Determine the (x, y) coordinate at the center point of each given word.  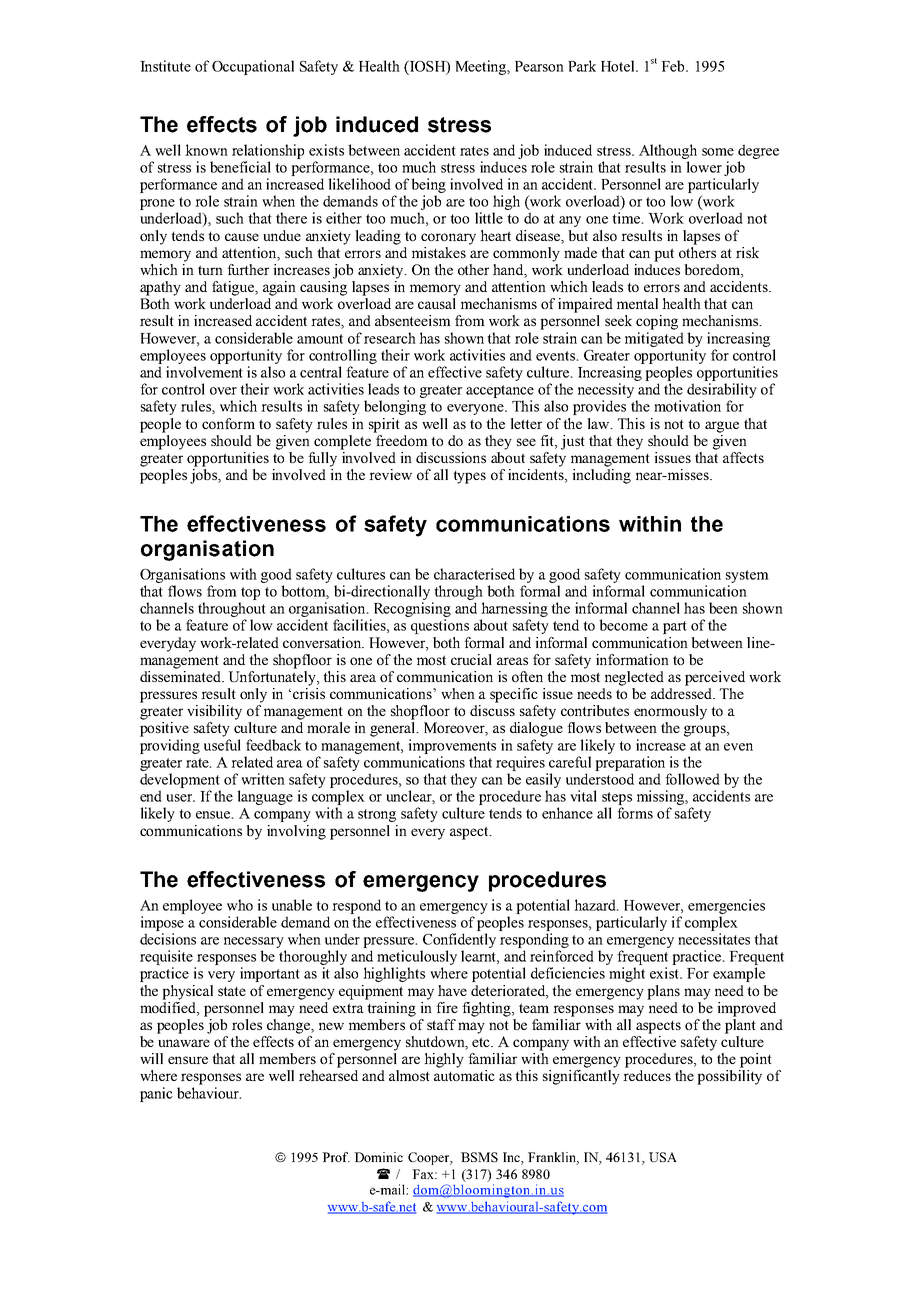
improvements (452, 746)
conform (228, 423)
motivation (687, 406)
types (469, 477)
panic (156, 1094)
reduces (647, 1075)
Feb (674, 66)
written (263, 779)
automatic (464, 1075)
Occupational (253, 67)
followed (692, 779)
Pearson (539, 66)
